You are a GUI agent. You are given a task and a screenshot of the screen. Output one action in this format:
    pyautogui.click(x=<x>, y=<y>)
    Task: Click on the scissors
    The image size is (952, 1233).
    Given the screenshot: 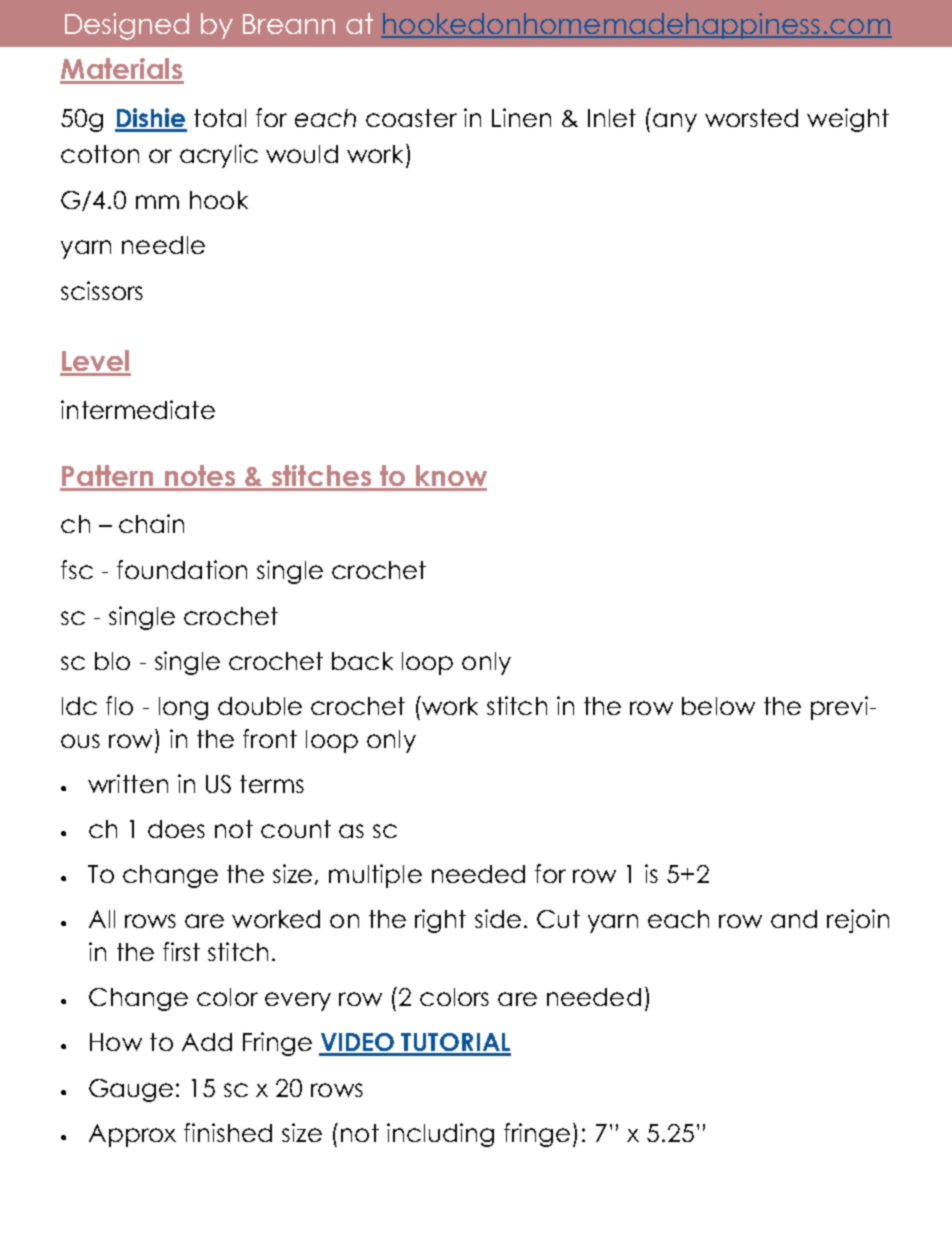 What is the action you would take?
    pyautogui.click(x=102, y=290)
